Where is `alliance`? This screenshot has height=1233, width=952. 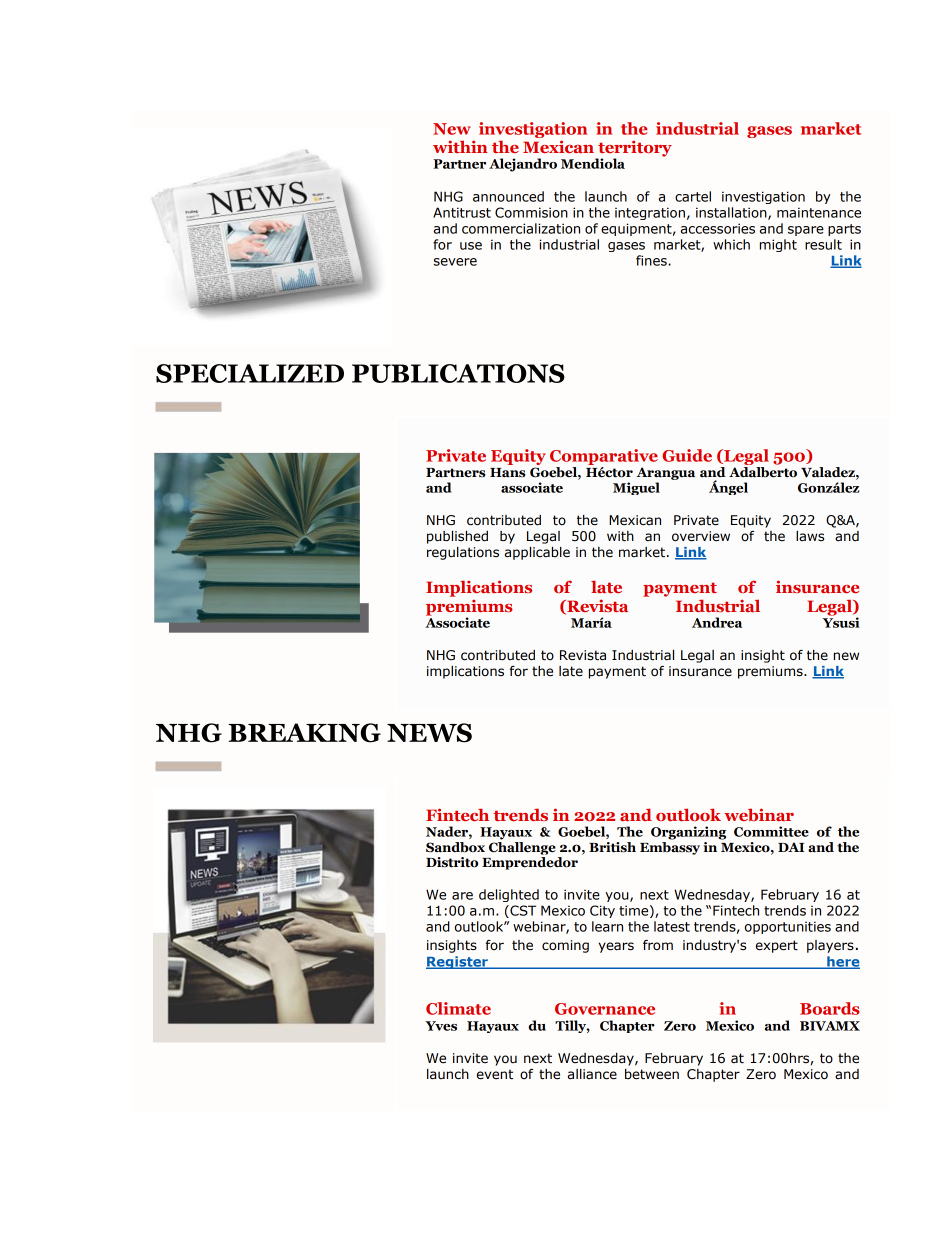 alliance is located at coordinates (592, 1074).
